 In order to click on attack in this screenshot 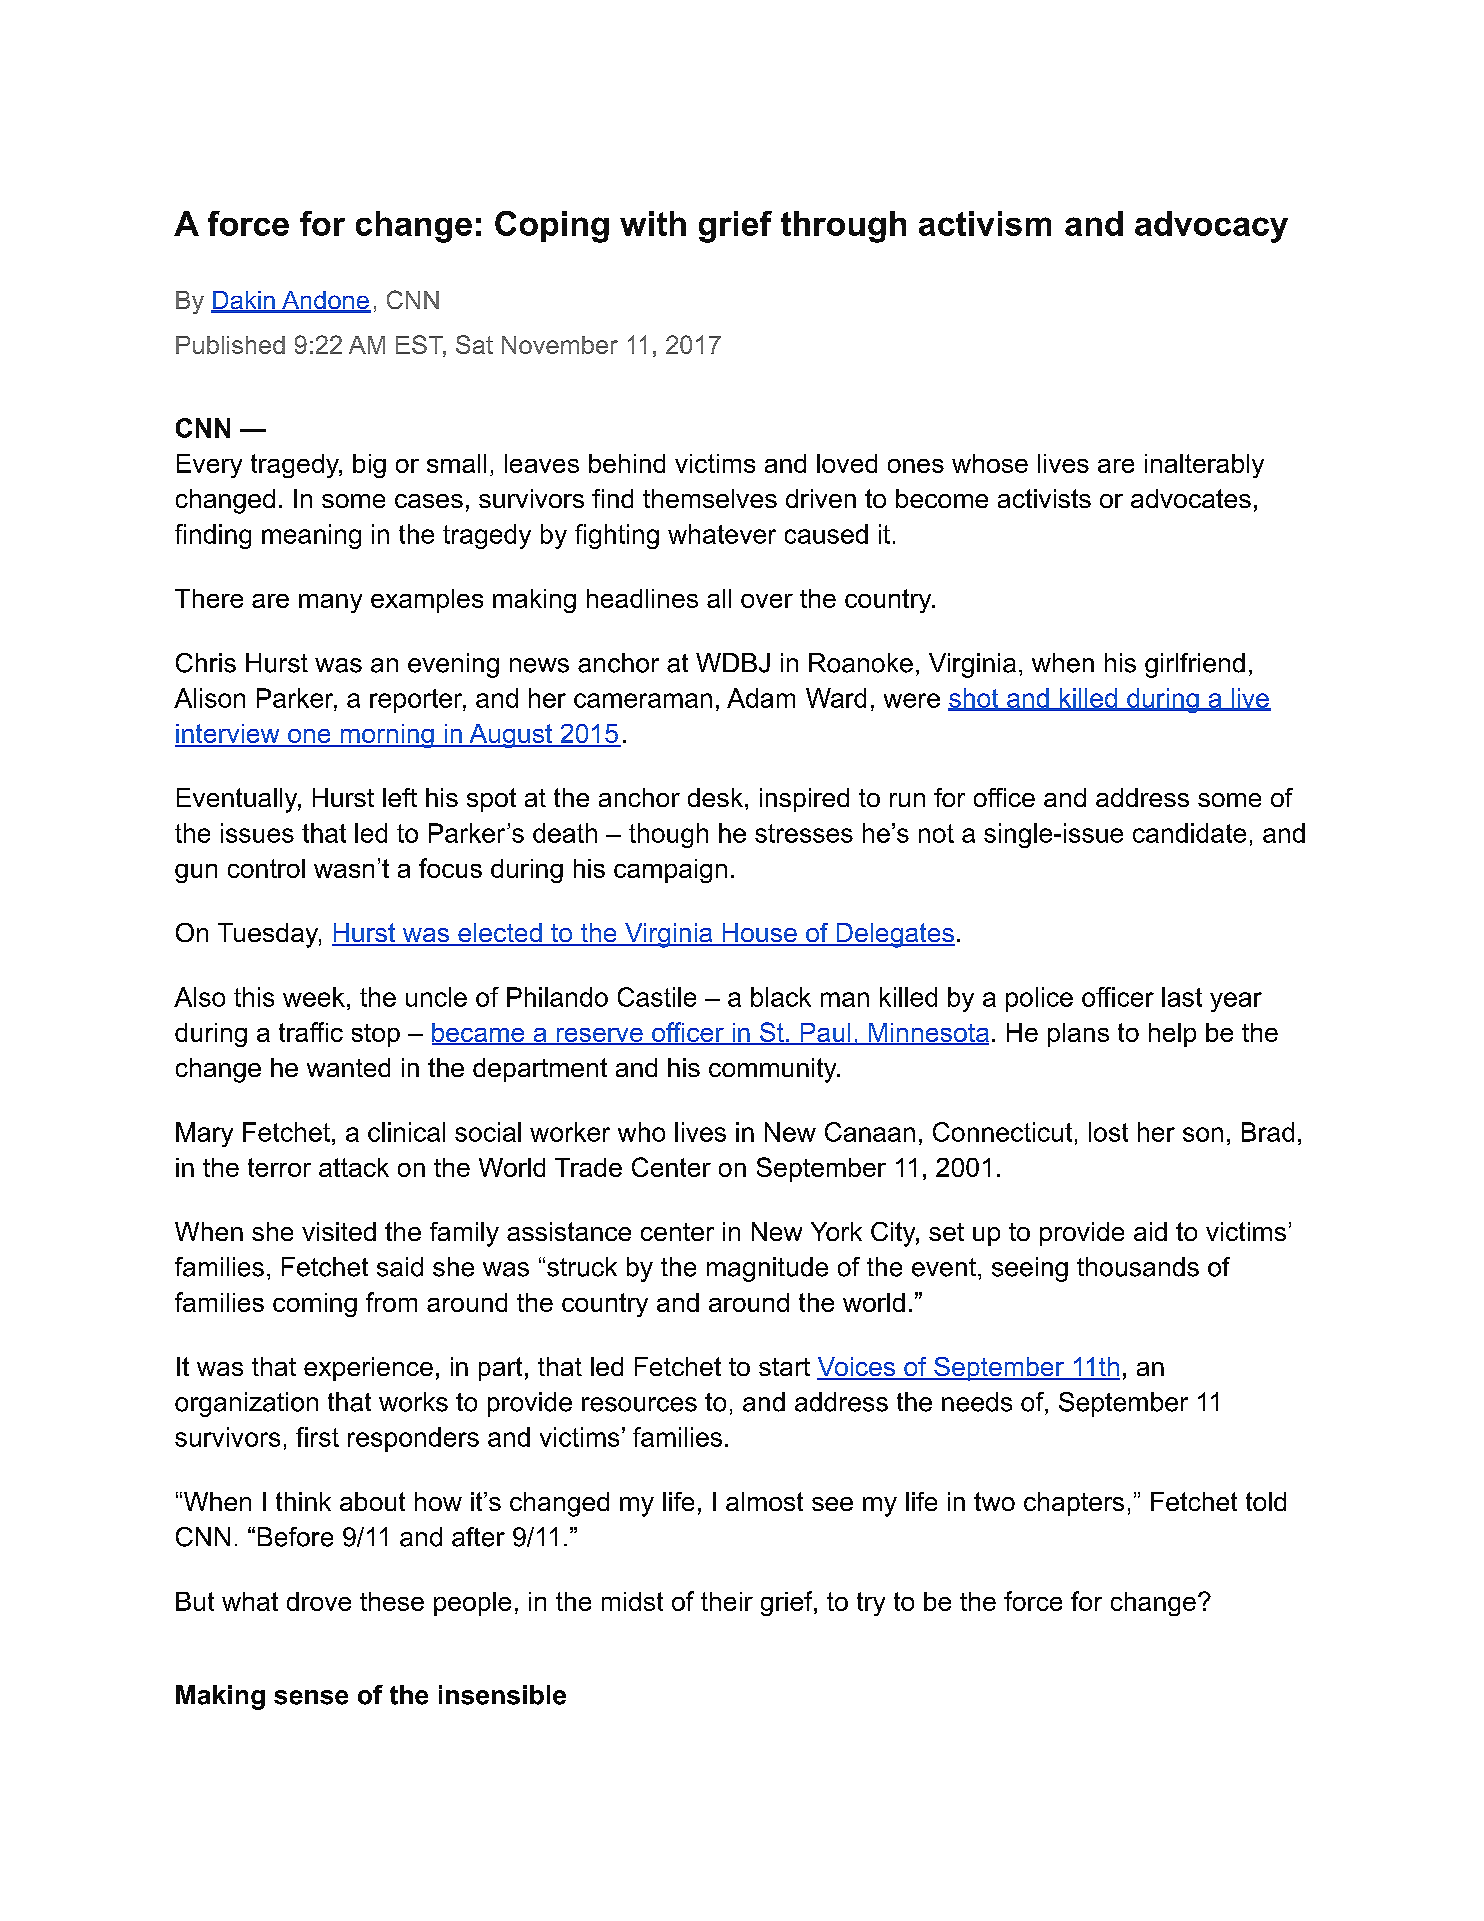, I will do `click(354, 1167)`.
